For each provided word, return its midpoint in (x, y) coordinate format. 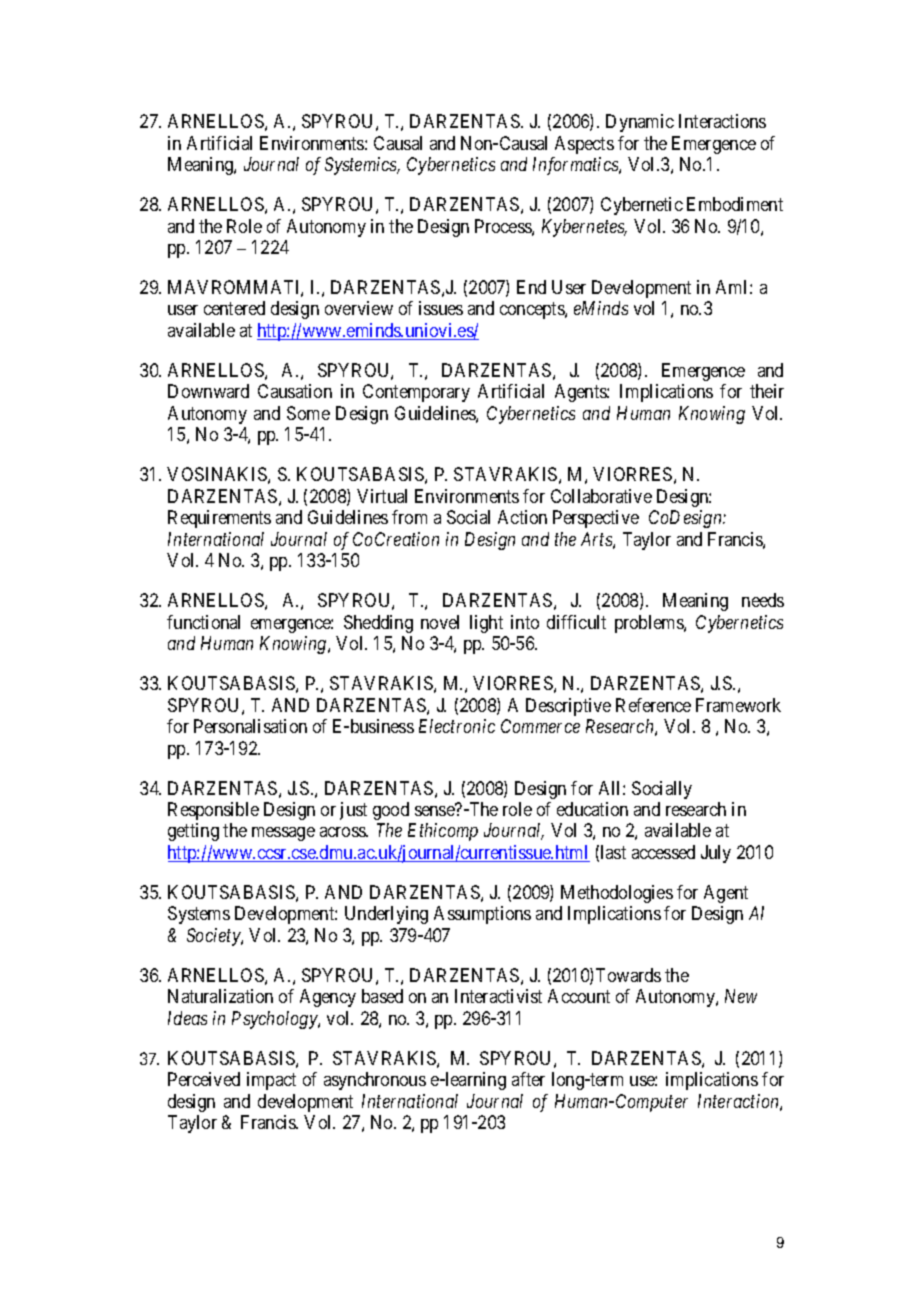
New (741, 996)
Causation (295, 391)
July (716, 854)
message (283, 834)
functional (203, 622)
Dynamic (640, 123)
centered (234, 308)
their (767, 391)
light (486, 624)
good (391, 811)
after (528, 1079)
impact (271, 1081)
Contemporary (416, 393)
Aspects (584, 145)
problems (650, 624)
